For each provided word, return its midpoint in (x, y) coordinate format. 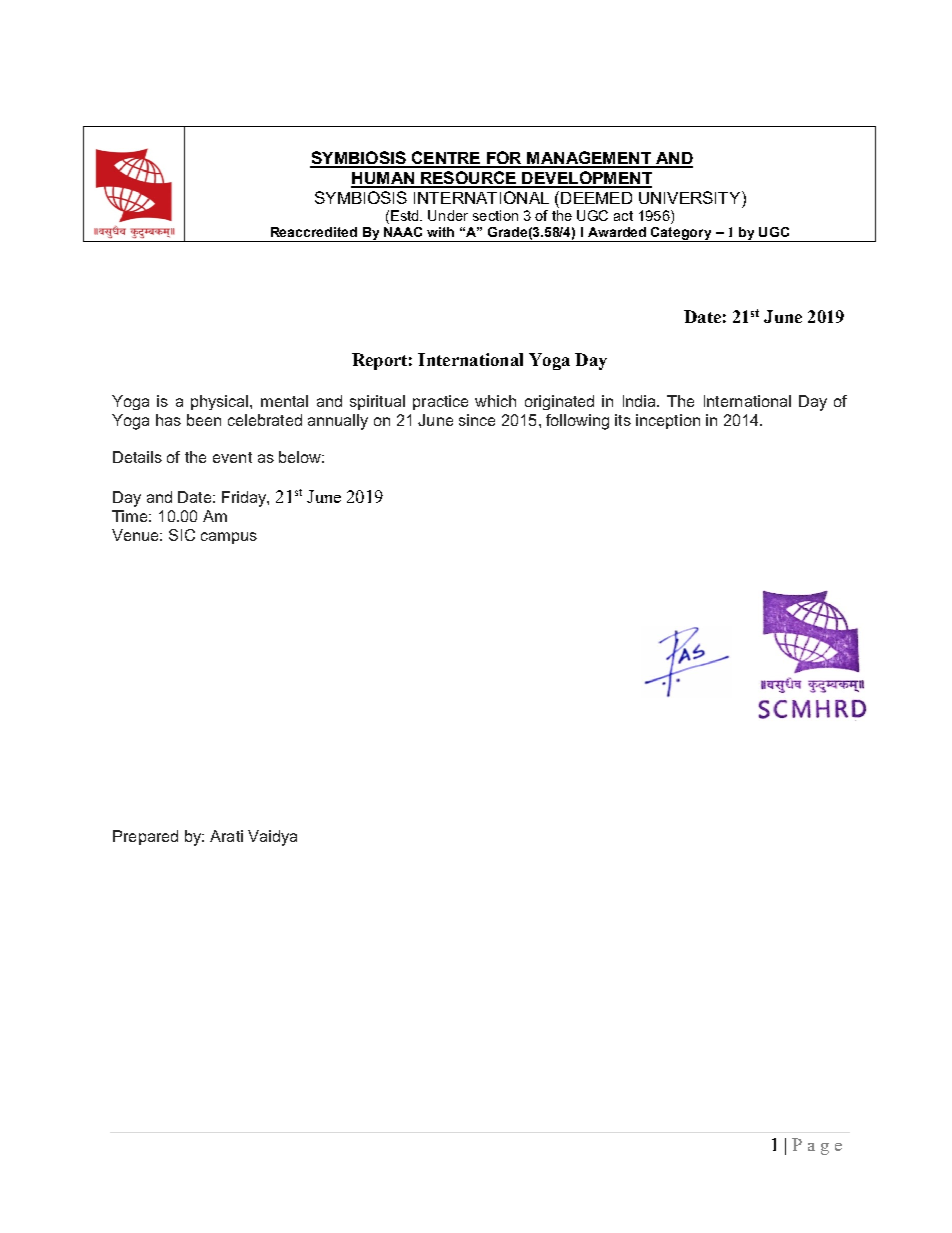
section (495, 215)
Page (817, 1146)
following (577, 422)
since (477, 420)
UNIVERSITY (691, 197)
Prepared (145, 837)
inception (668, 421)
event (232, 457)
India (640, 401)
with (440, 232)
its (623, 420)
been (204, 420)
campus (229, 538)
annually (338, 422)
